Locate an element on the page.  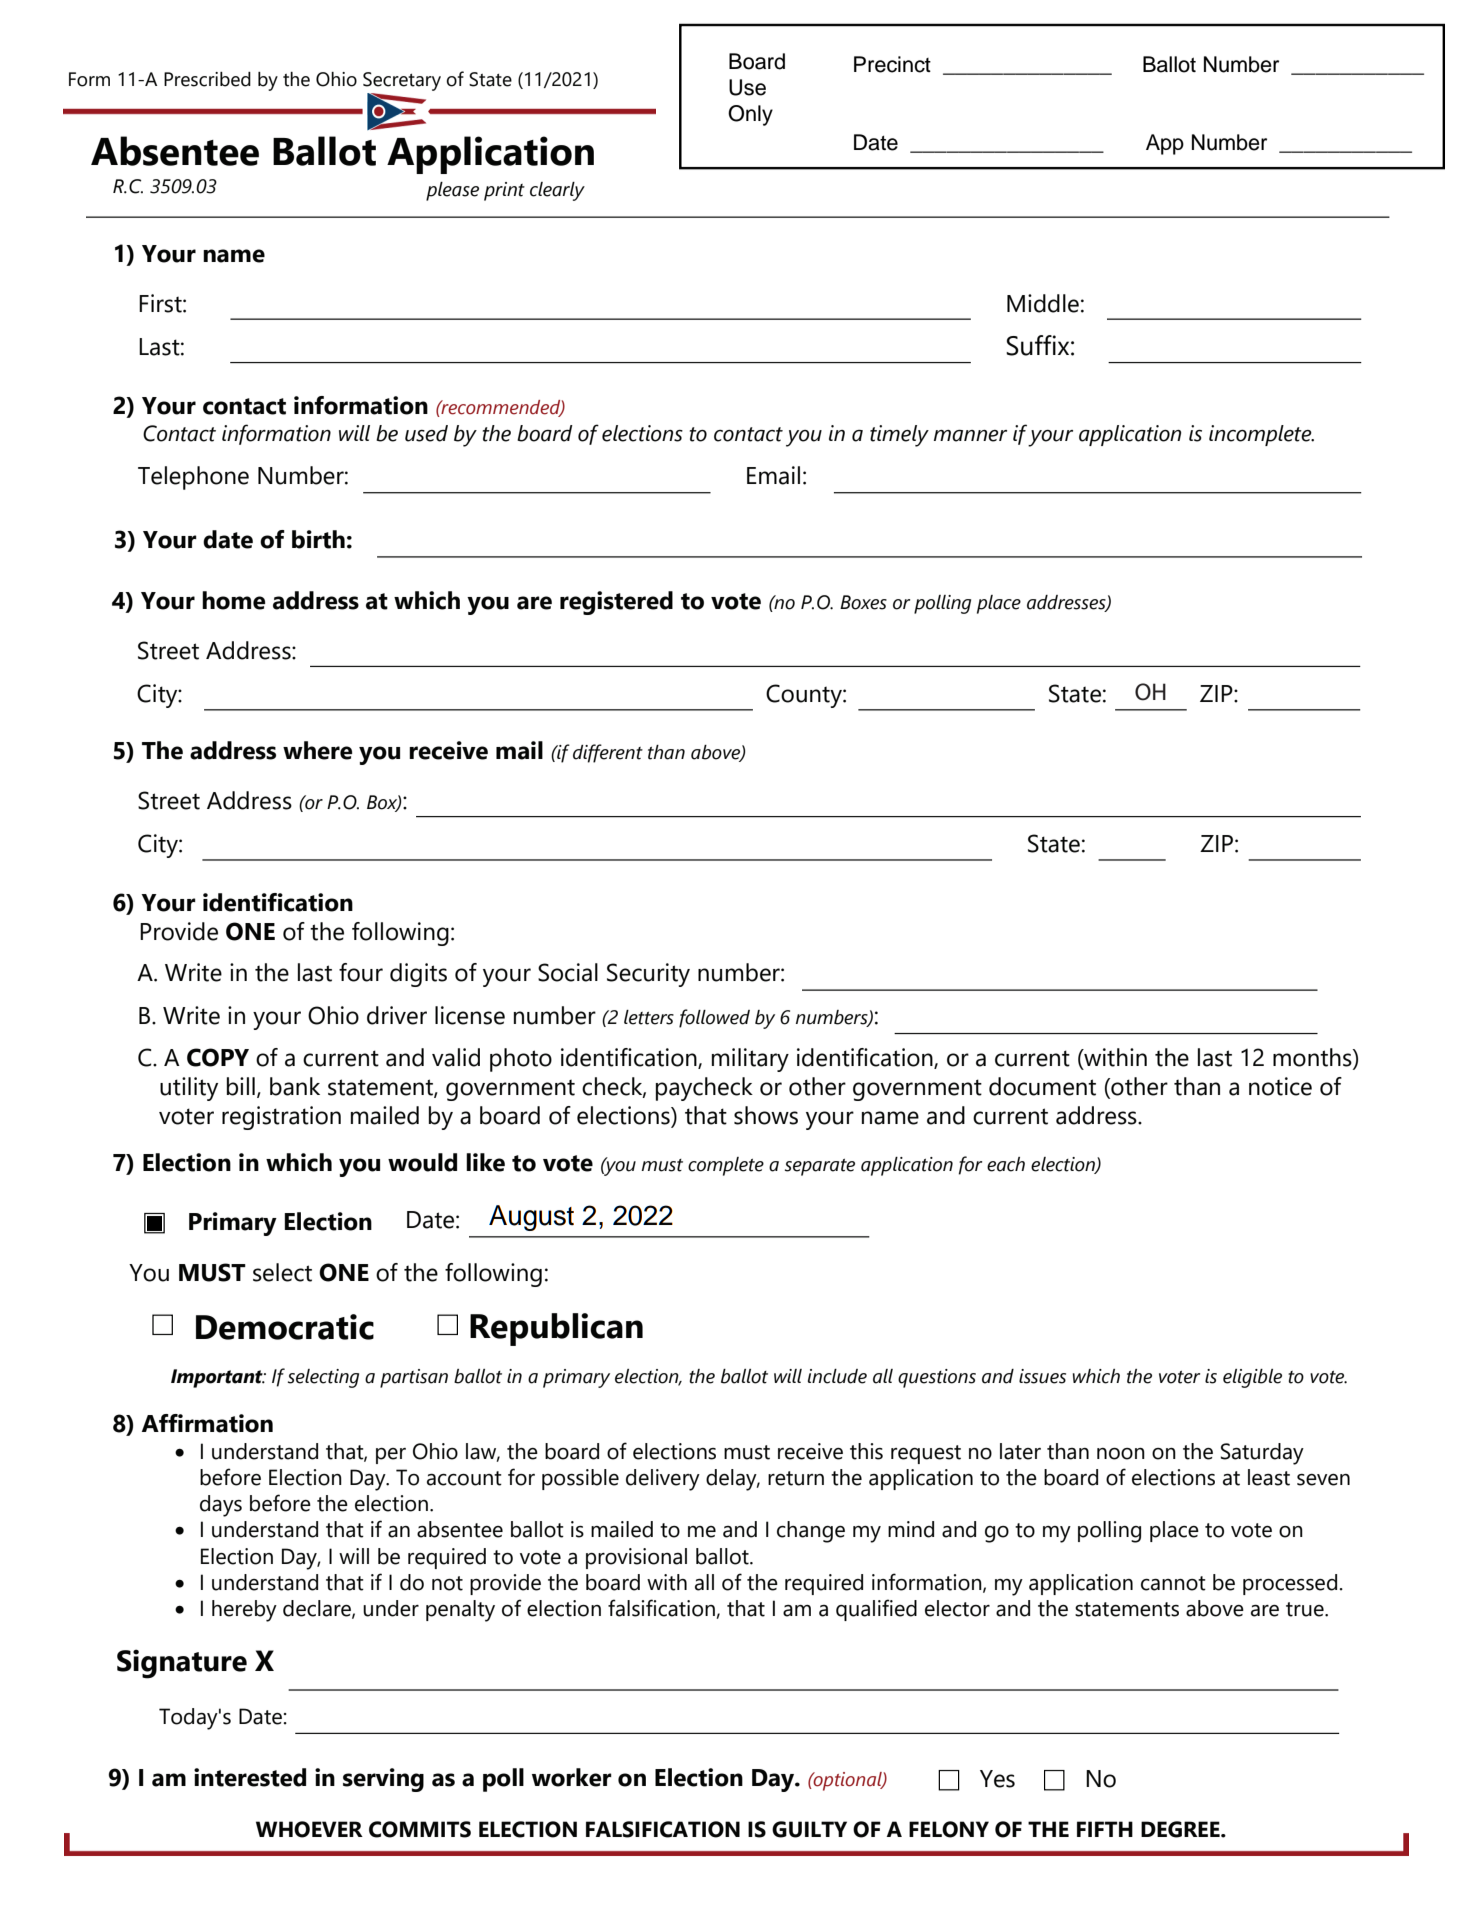
County is located at coordinates (805, 696).
